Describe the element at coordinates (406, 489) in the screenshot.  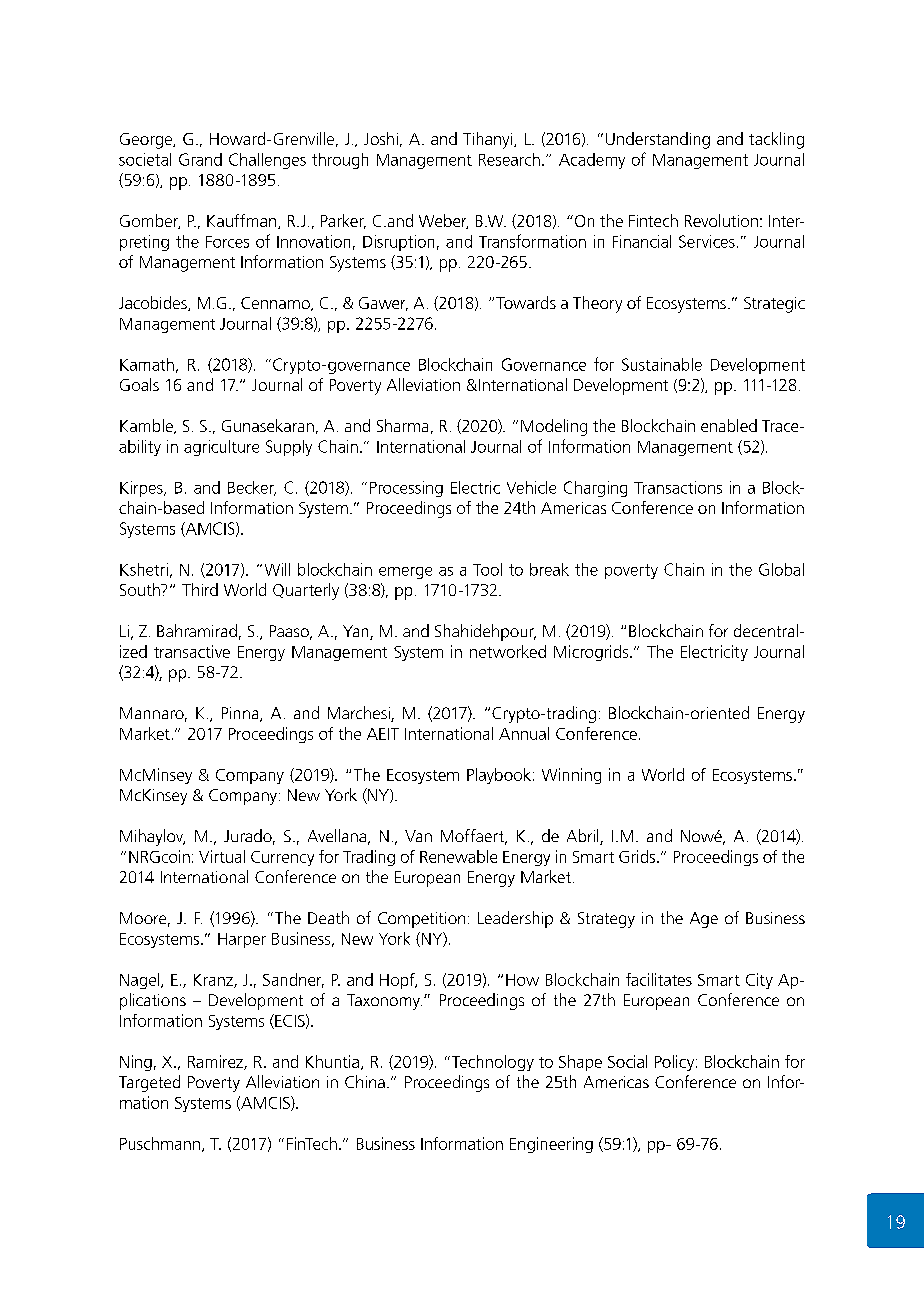
I see `Processing` at that location.
